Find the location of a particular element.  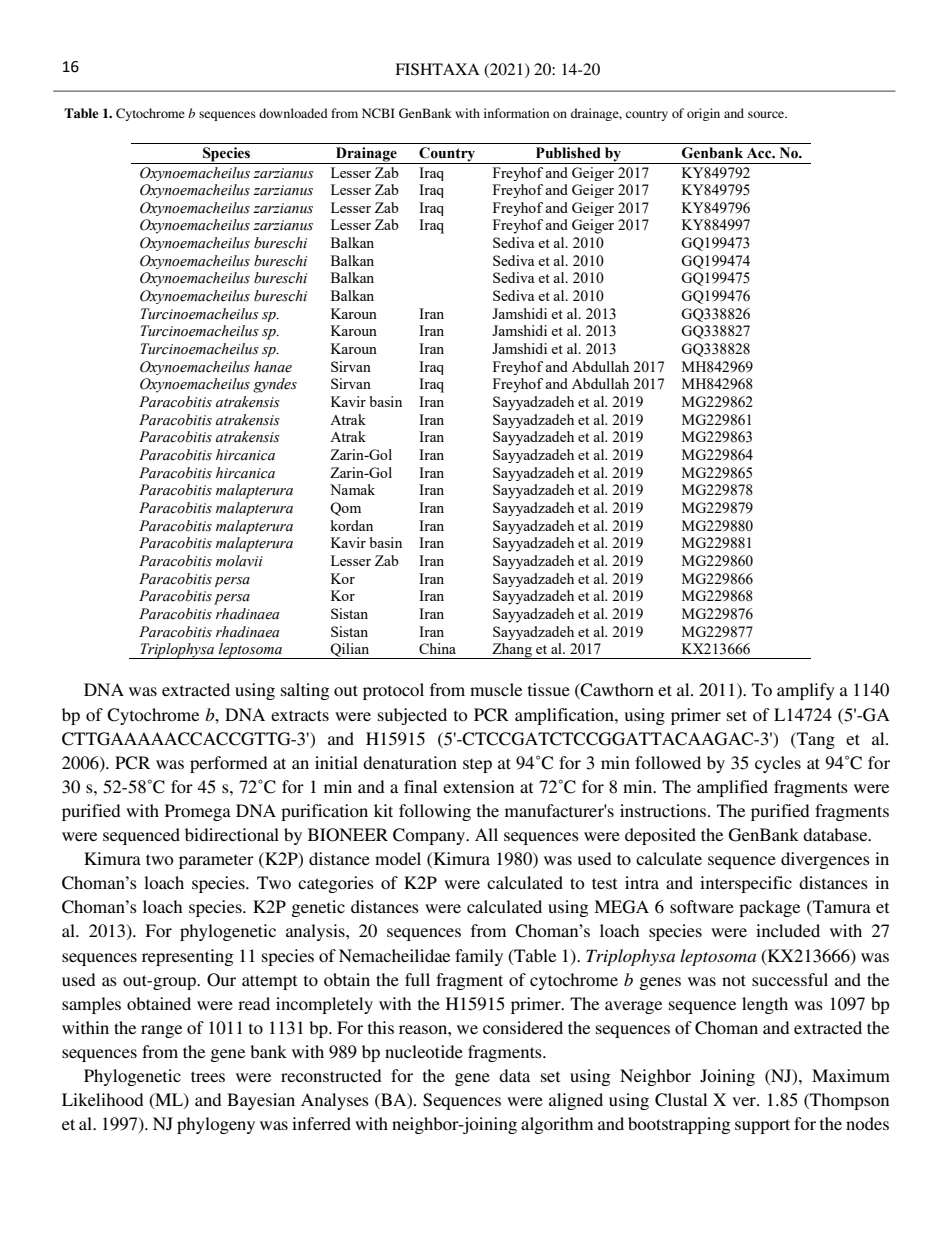

amplify is located at coordinates (806, 691).
